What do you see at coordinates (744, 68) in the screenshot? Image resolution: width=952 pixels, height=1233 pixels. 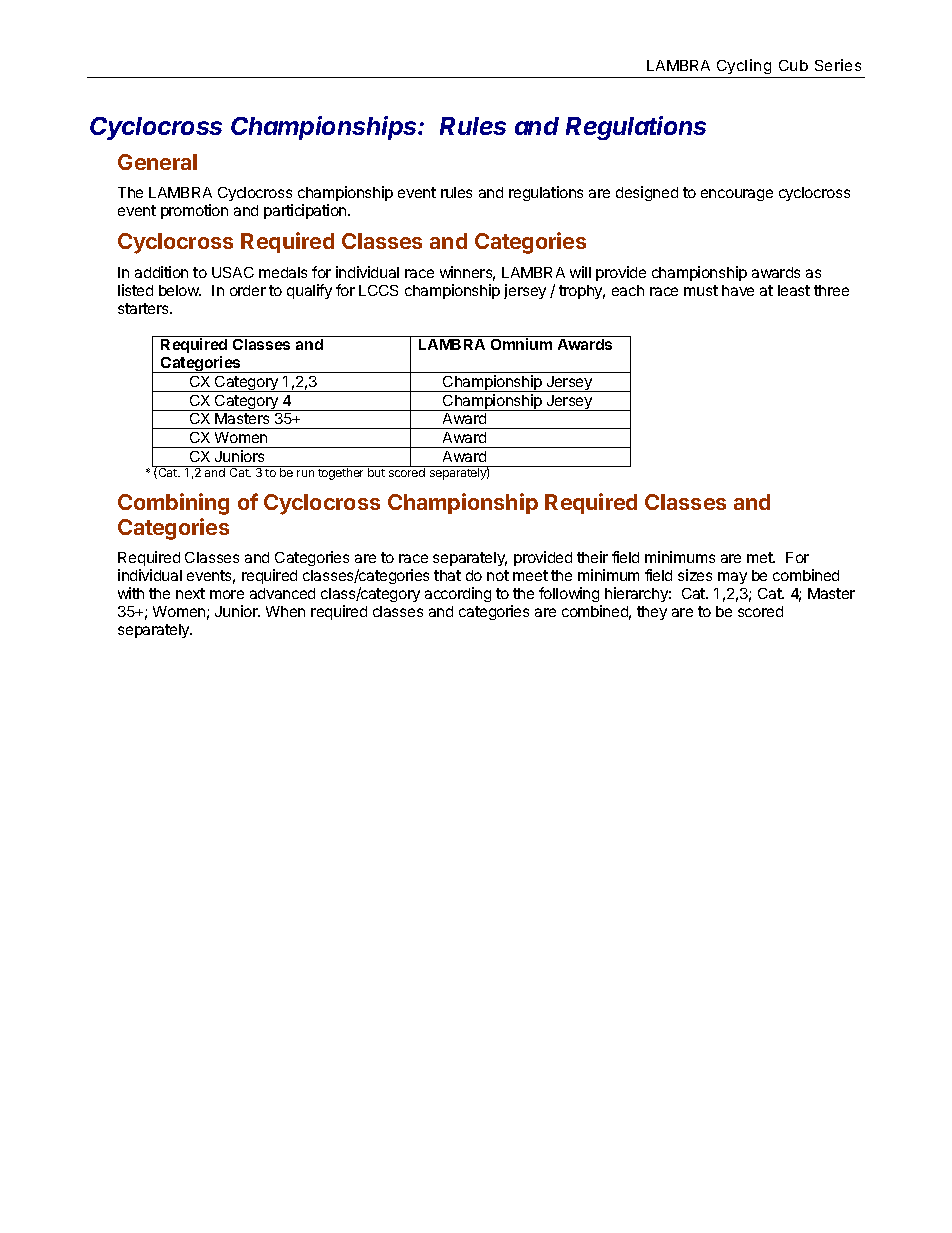 I see `Cycling` at bounding box center [744, 68].
